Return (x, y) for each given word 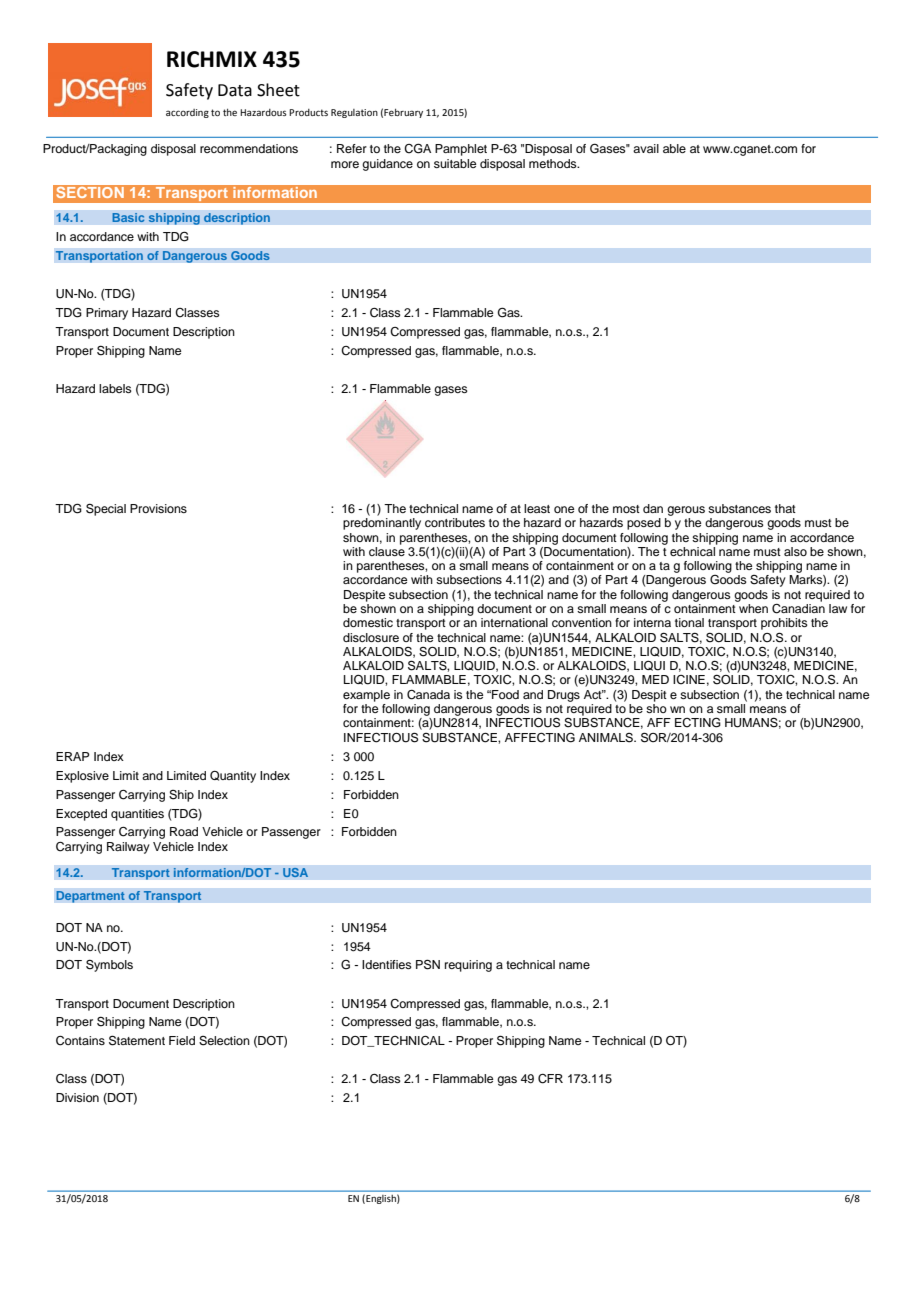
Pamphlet (461, 150)
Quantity (233, 776)
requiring (468, 966)
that (785, 508)
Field (182, 1040)
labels (115, 388)
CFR (550, 1079)
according (187, 113)
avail (646, 148)
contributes (455, 522)
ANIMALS (607, 738)
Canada (428, 695)
